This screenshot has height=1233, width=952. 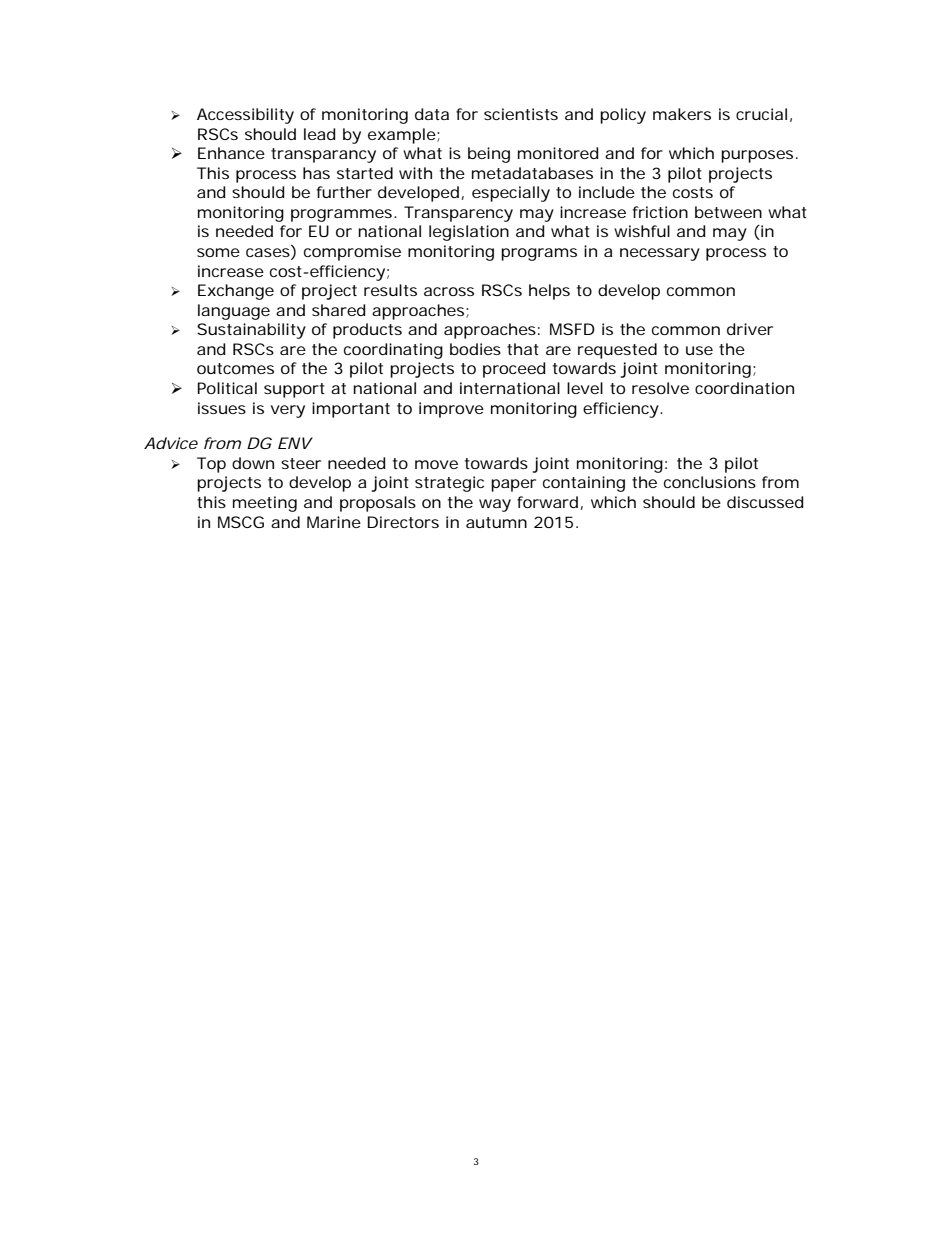 I want to click on driver, so click(x=750, y=329).
